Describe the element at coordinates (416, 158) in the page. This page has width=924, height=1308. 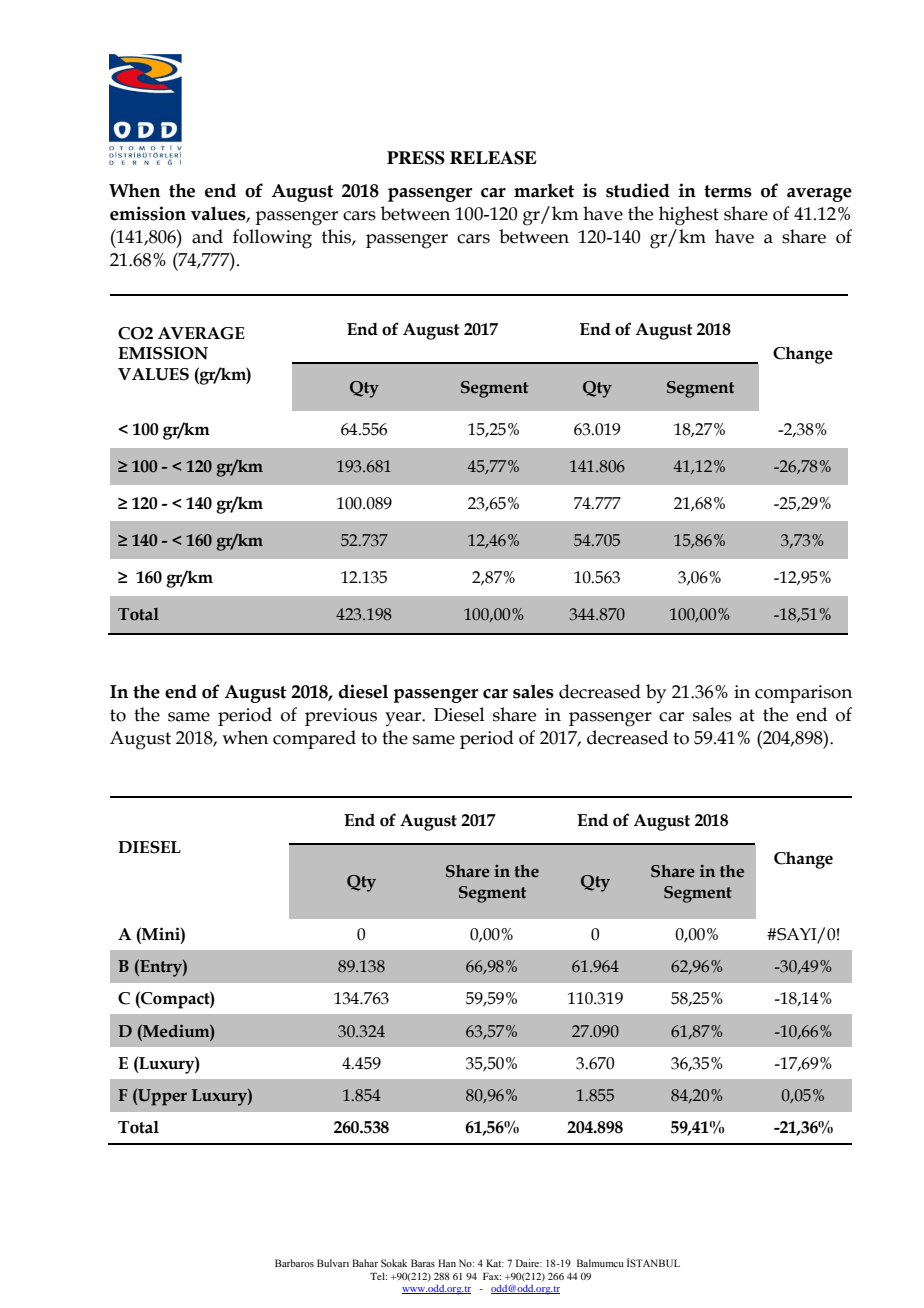
I see `PRESS` at that location.
